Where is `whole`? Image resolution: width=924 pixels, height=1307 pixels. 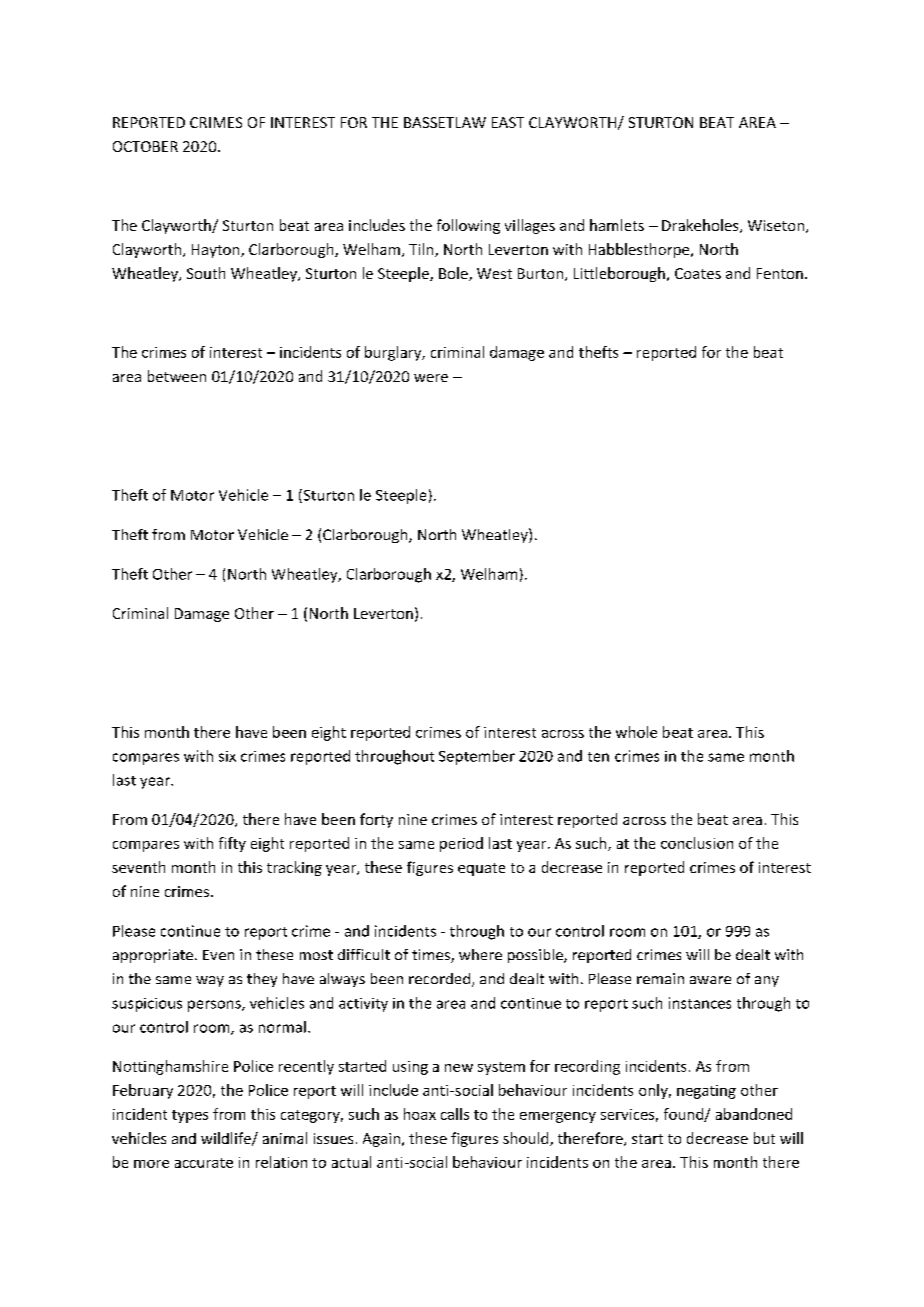
whole is located at coordinates (636, 732).
